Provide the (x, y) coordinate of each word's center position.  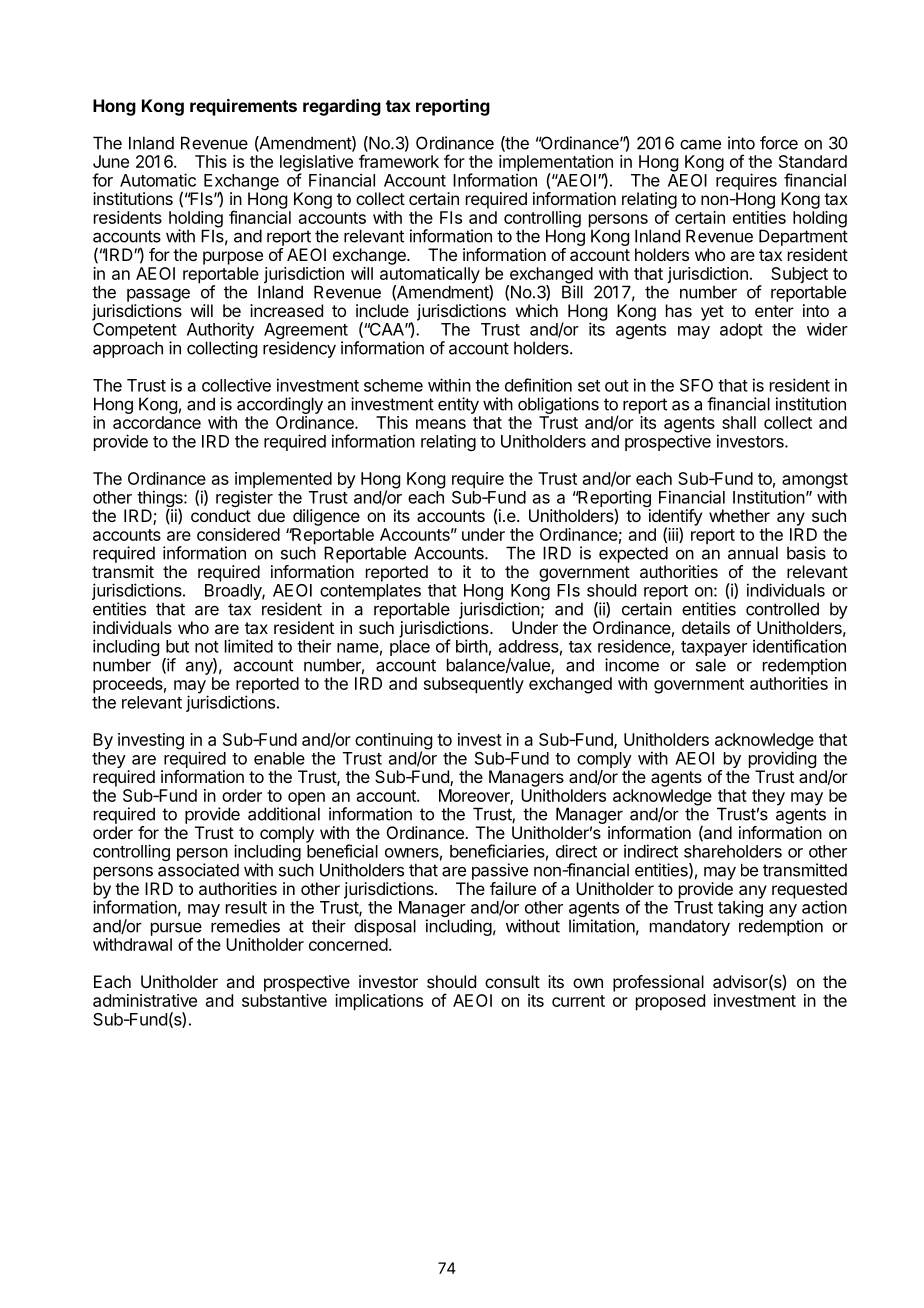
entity (458, 405)
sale (711, 665)
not (207, 647)
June (111, 161)
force (779, 143)
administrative (145, 1000)
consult (512, 981)
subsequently (474, 685)
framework (399, 161)
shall (739, 422)
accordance (157, 422)
